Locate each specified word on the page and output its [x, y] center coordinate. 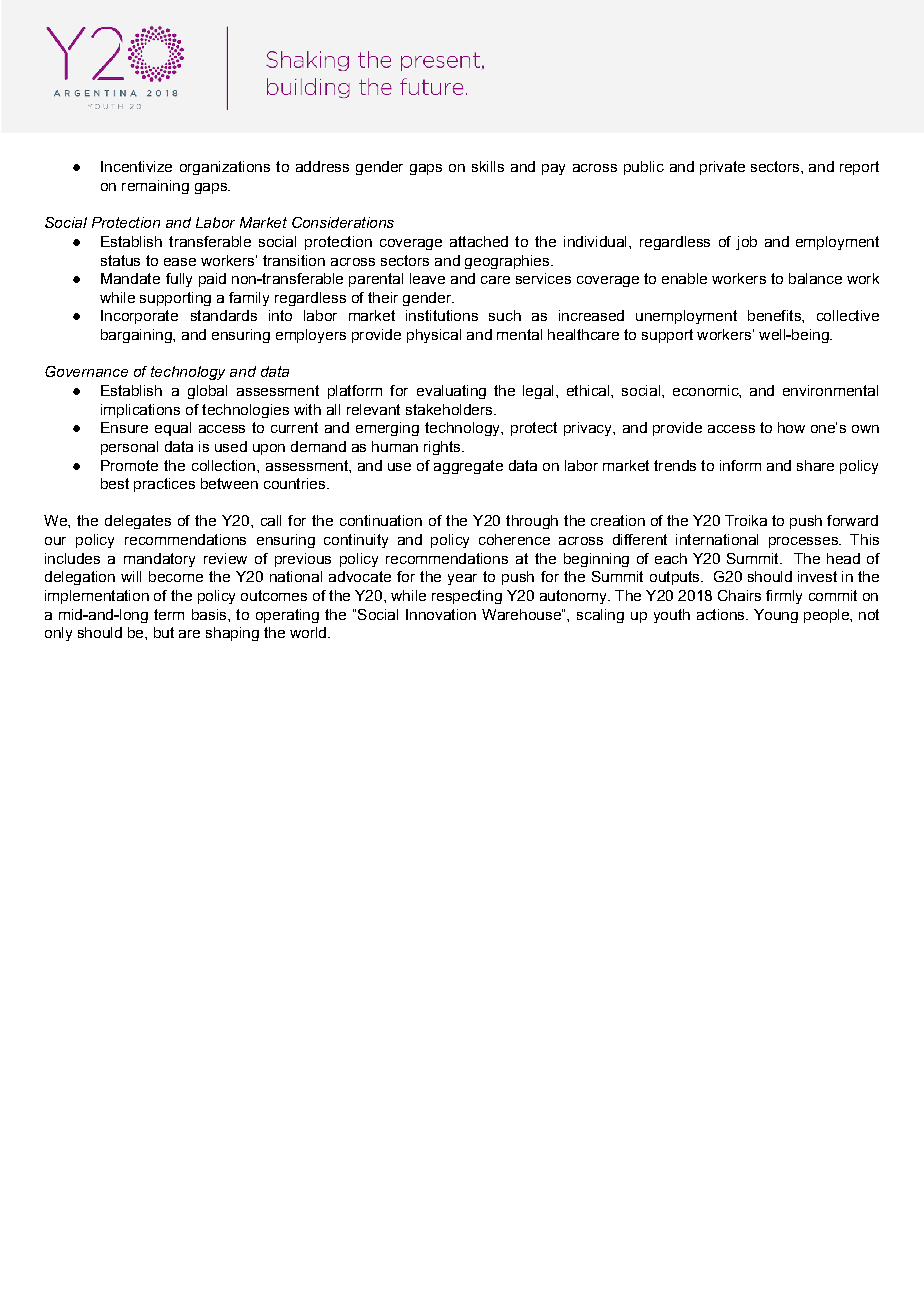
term [169, 614]
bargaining [137, 336]
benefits [775, 315]
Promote [129, 465]
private [722, 168]
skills [488, 166]
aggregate [468, 467]
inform [740, 465]
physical [434, 336]
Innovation [441, 614]
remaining [155, 187]
